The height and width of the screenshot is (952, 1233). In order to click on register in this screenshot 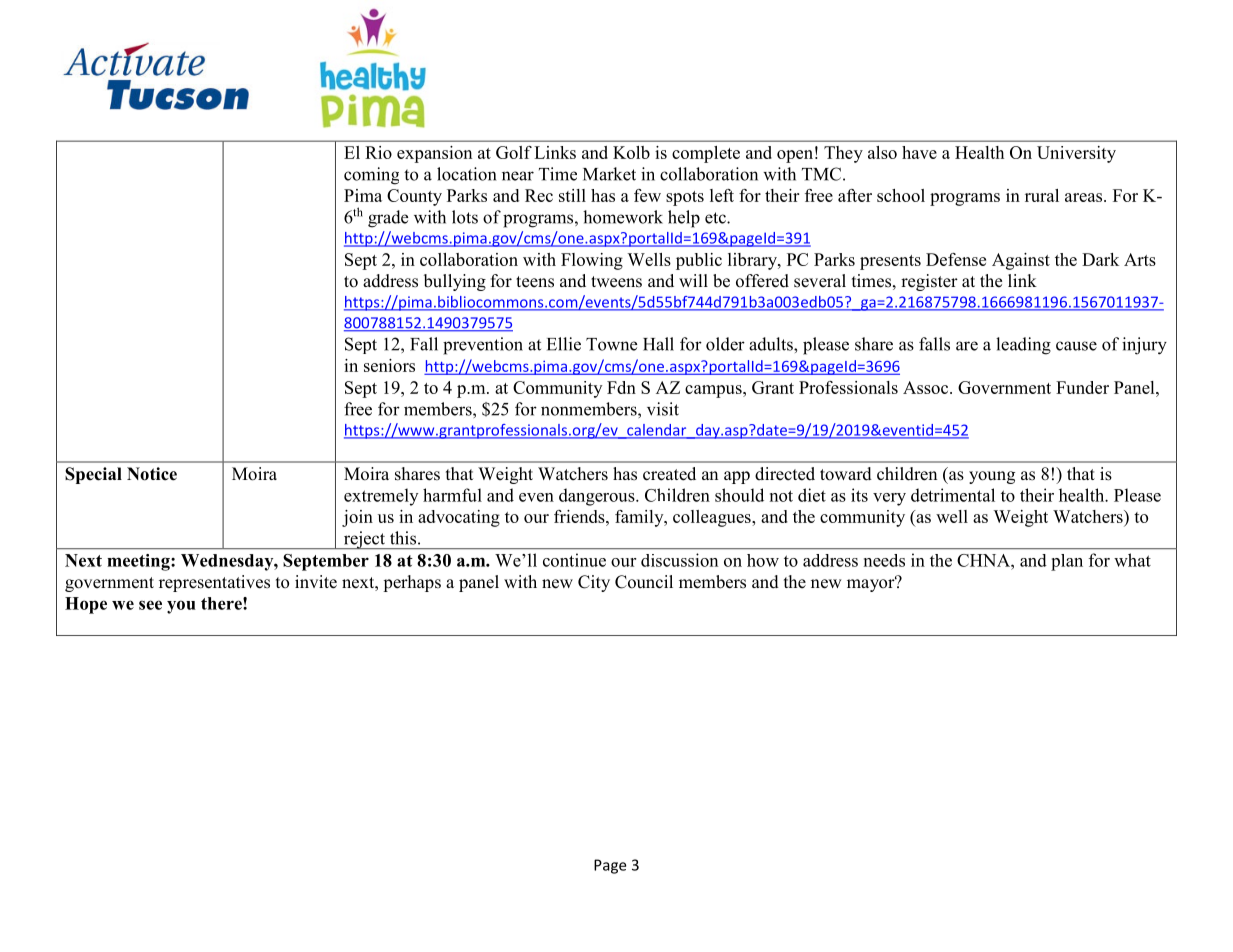, I will do `click(929, 282)`.
